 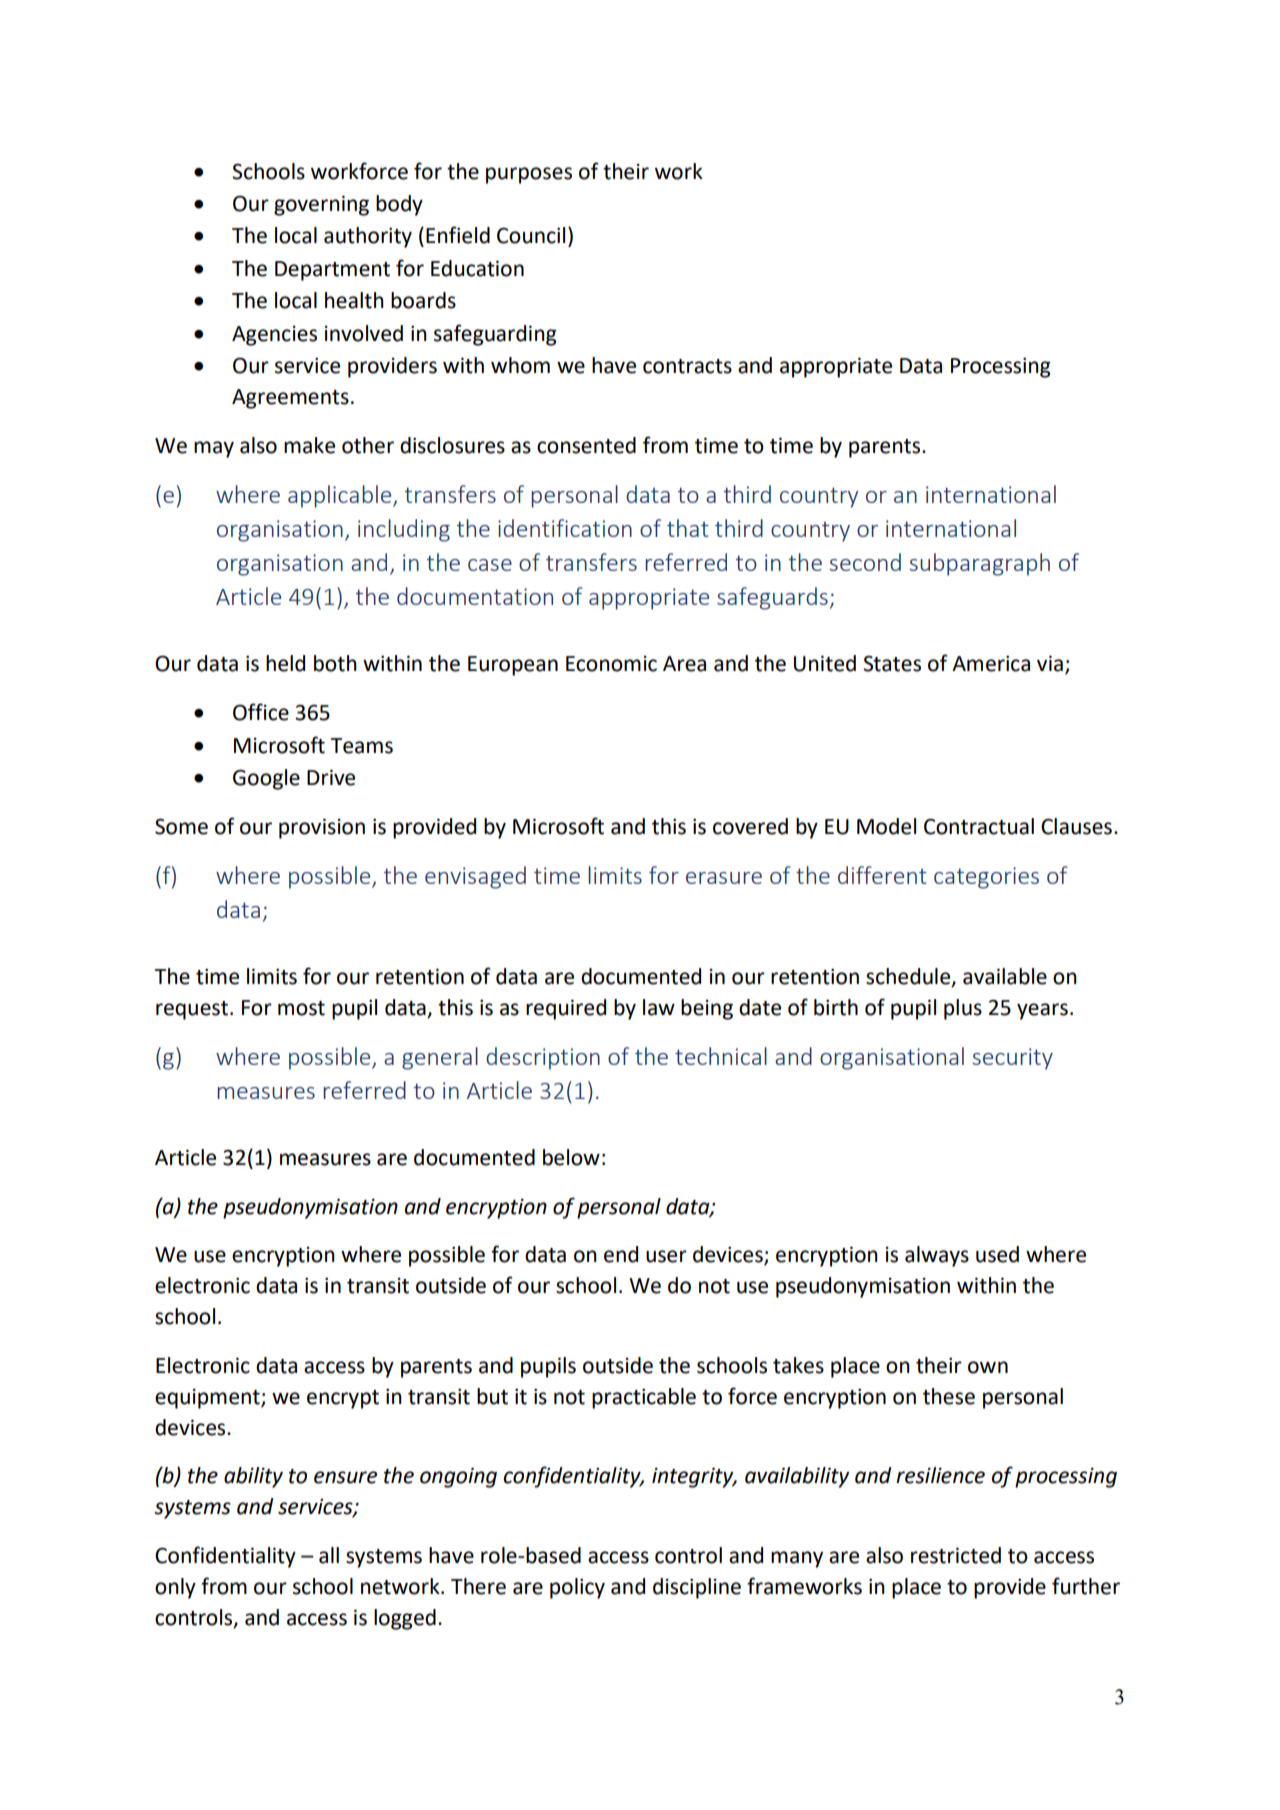 What do you see at coordinates (956, 1555) in the image?
I see `restricted` at bounding box center [956, 1555].
